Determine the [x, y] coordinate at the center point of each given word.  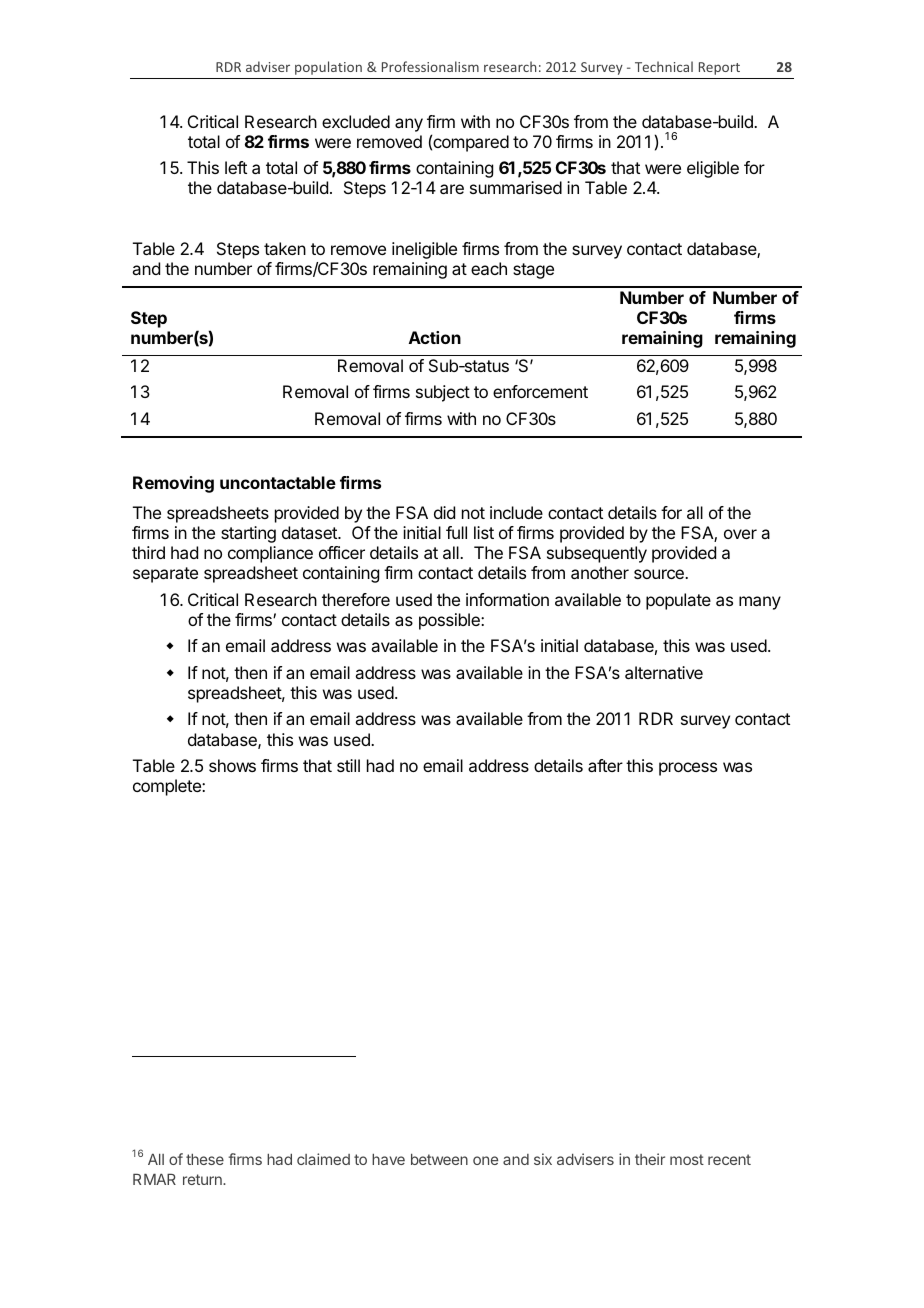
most [687, 1159]
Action [435, 337]
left [236, 167]
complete [168, 787]
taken [285, 248]
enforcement [540, 391]
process [688, 769]
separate [165, 575]
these [205, 1159]
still [348, 765]
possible [450, 621]
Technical [664, 66]
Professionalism [430, 66]
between [439, 1159]
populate [678, 601]
